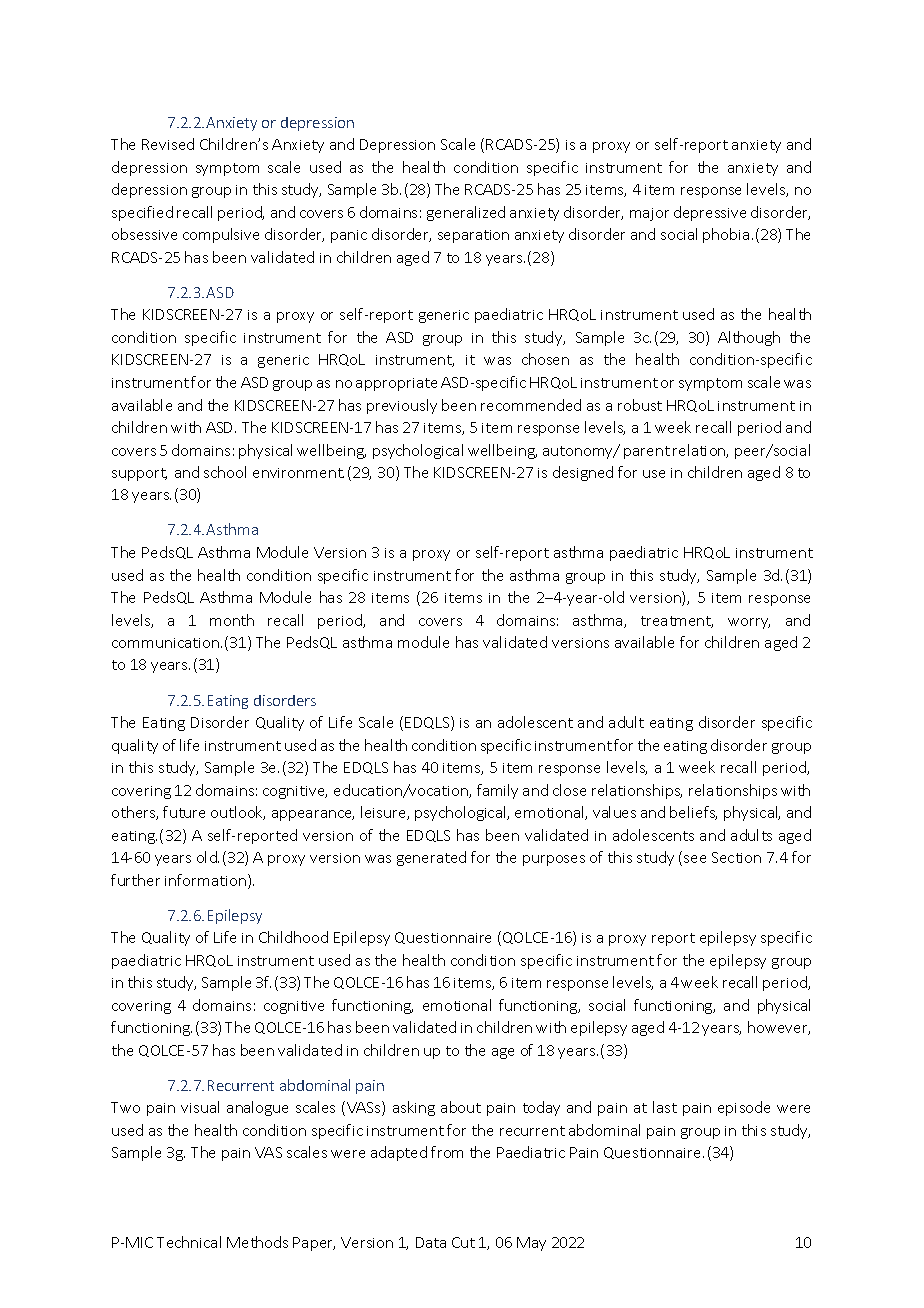 This screenshot has height=1308, width=924. I want to click on treatment, so click(677, 622).
